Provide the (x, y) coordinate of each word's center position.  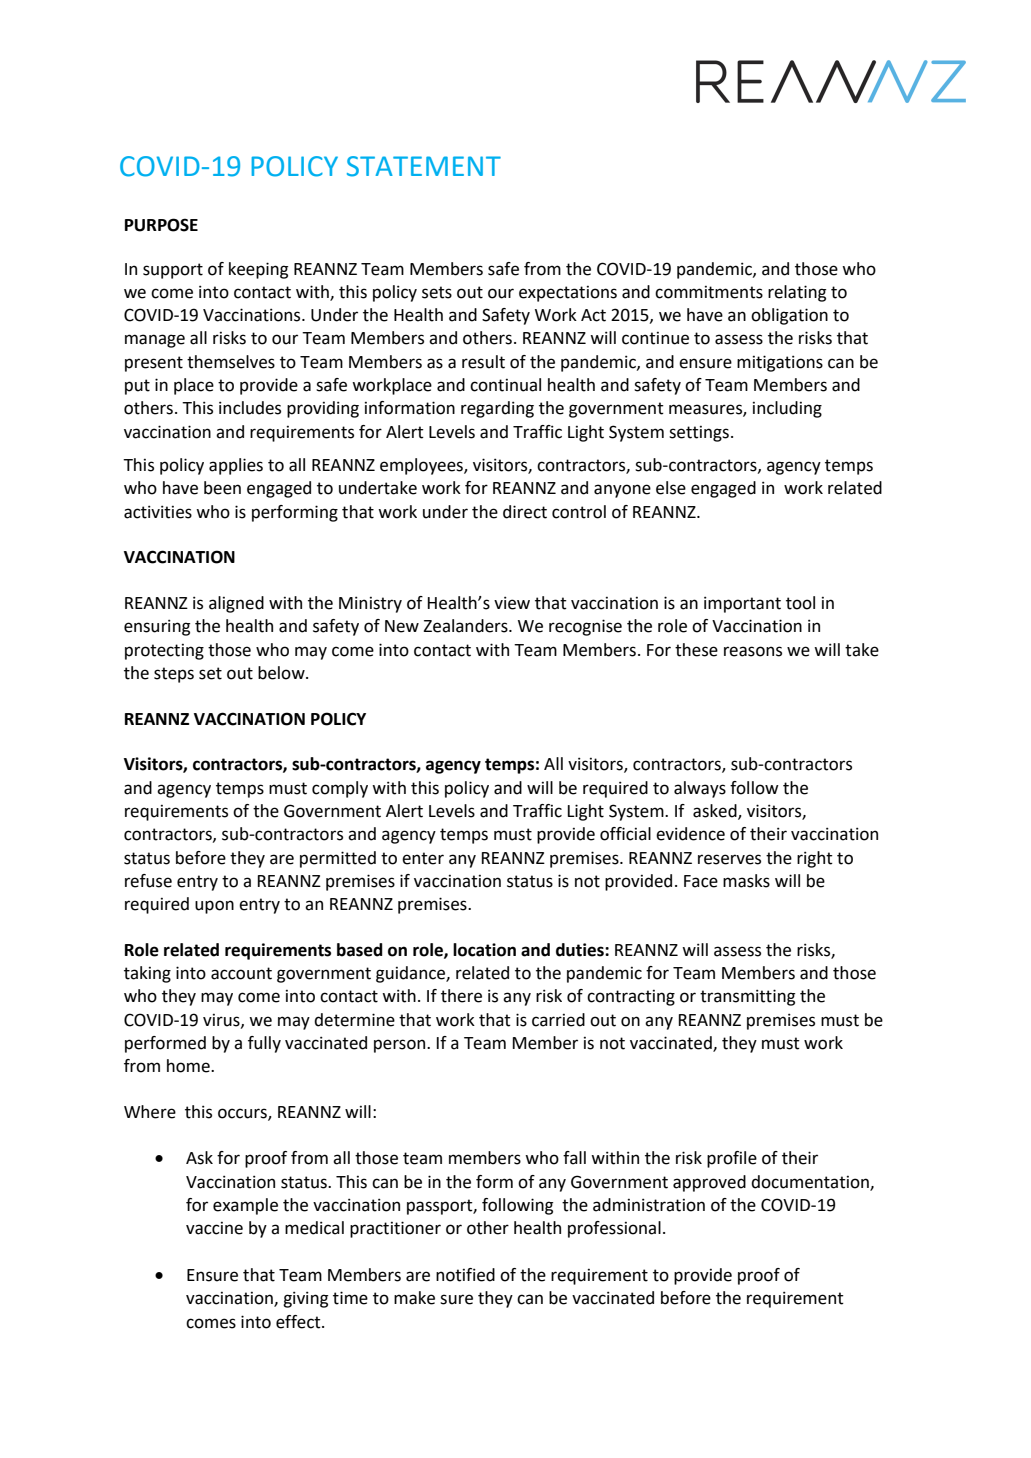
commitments (709, 292)
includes (250, 408)
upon (214, 907)
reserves (729, 859)
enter (423, 858)
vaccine (214, 1228)
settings (699, 433)
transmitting (747, 997)
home (189, 1066)
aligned (236, 604)
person (401, 1046)
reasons (753, 651)
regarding (497, 409)
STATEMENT (424, 166)
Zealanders (466, 626)
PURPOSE (161, 225)
